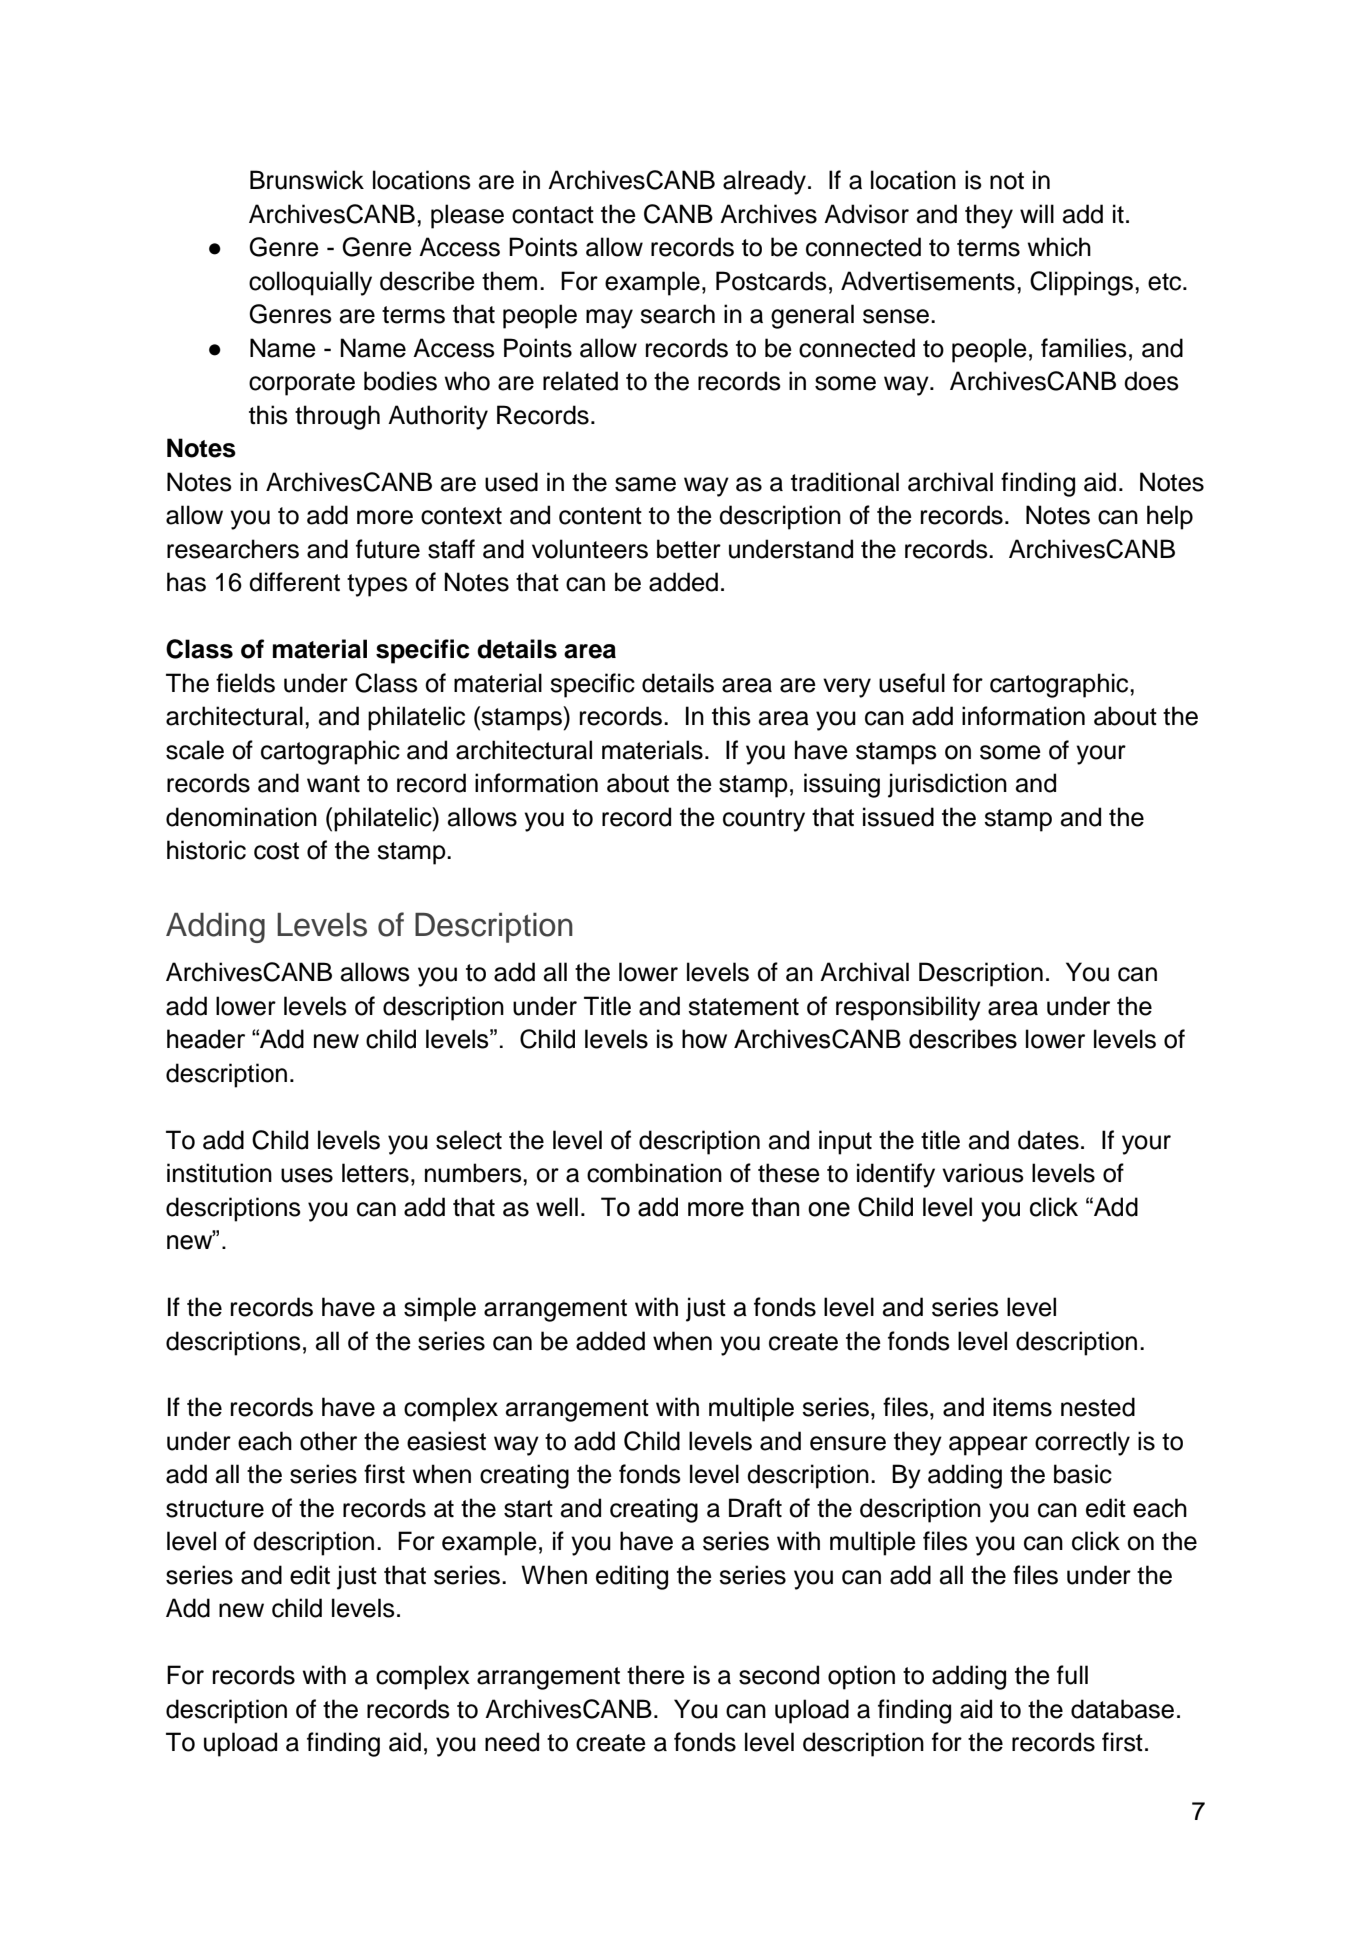 The height and width of the page is (1937, 1371). Describe the element at coordinates (983, 1173) in the page. I see `various` at that location.
